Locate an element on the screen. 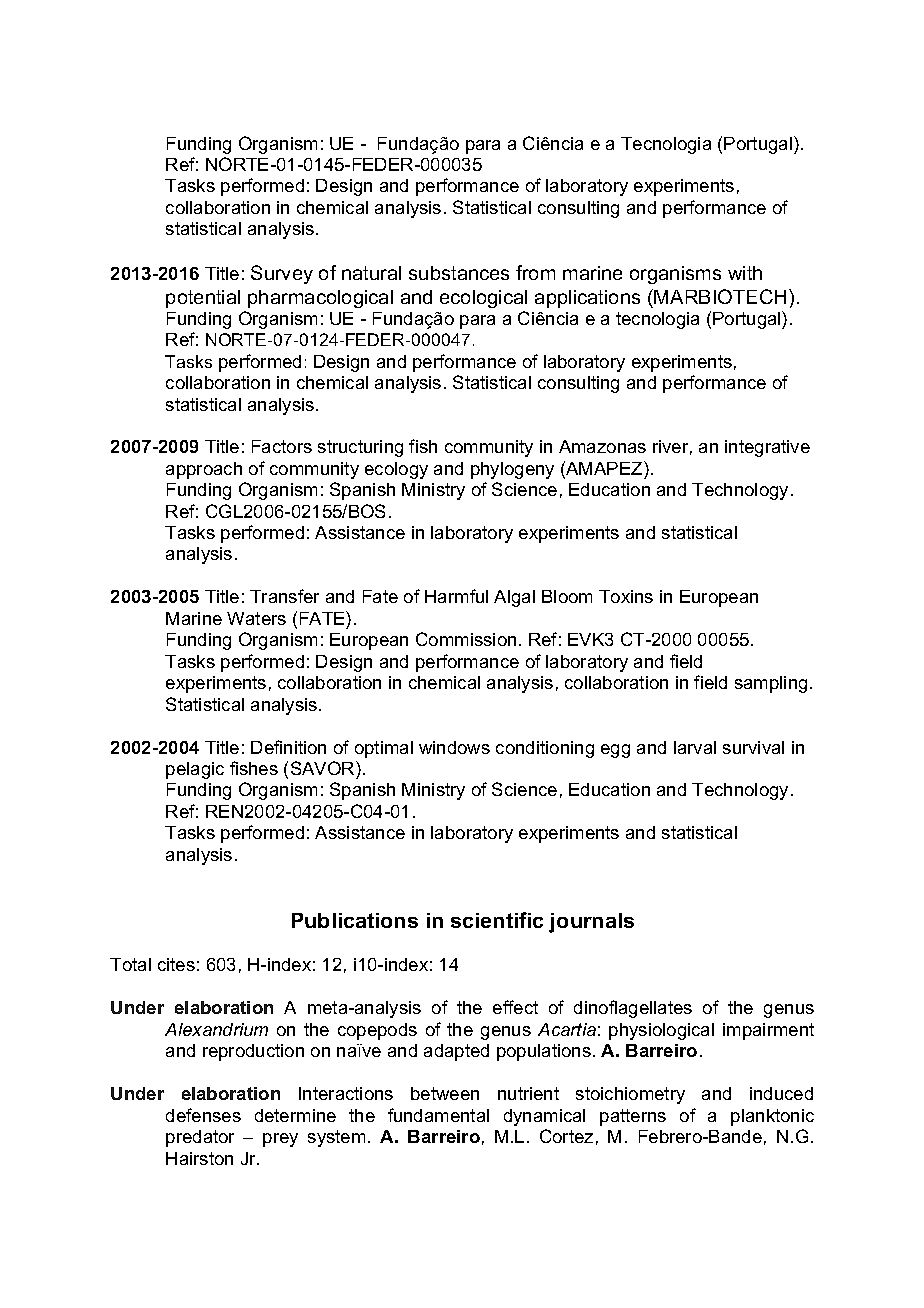  planktonic is located at coordinates (772, 1117).
